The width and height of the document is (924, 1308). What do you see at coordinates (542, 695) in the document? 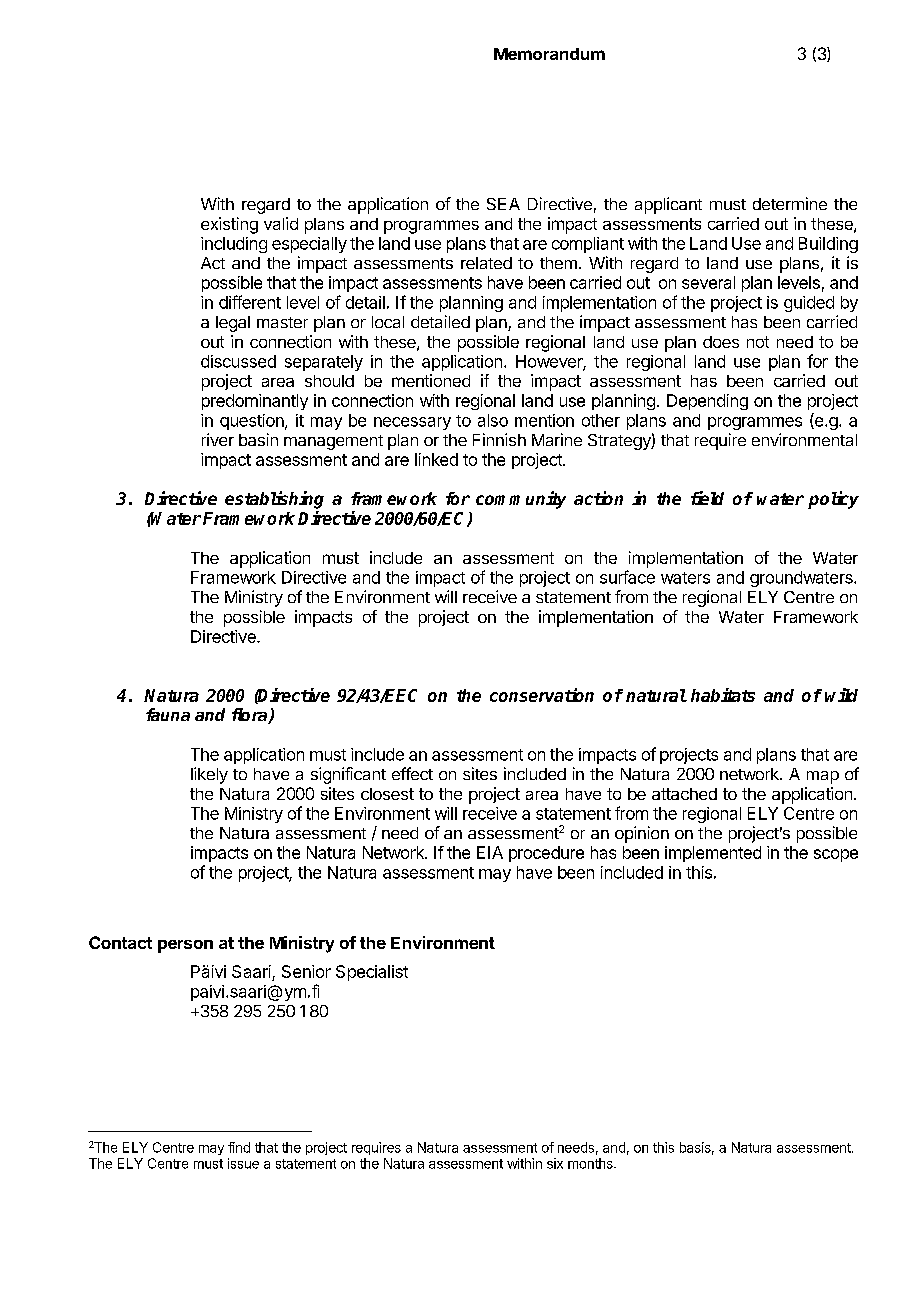
I see `conservation` at bounding box center [542, 695].
